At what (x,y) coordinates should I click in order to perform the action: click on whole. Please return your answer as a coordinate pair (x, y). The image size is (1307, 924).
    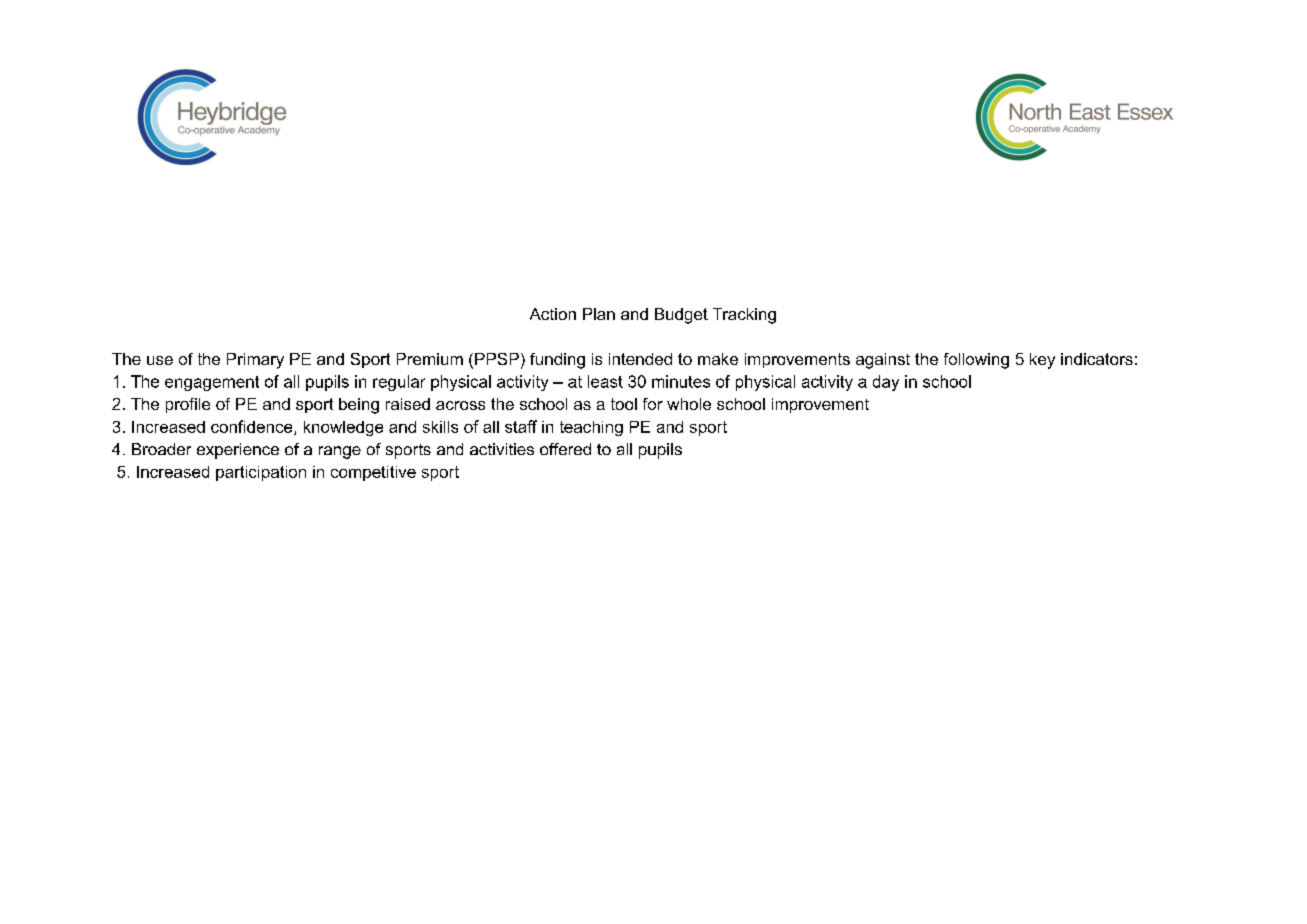
    Looking at the image, I should click on (689, 404).
